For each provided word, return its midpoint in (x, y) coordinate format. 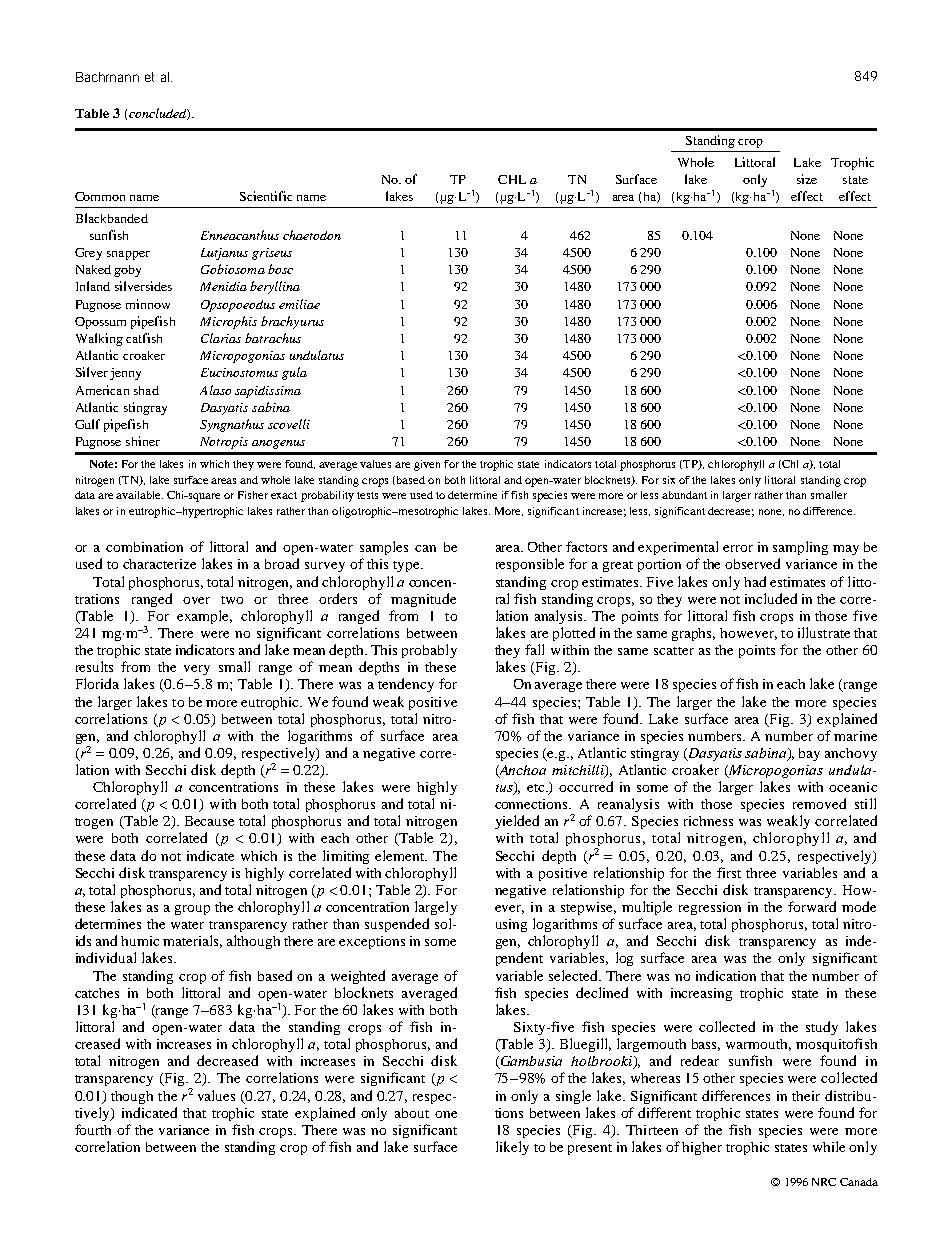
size (807, 179)
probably (429, 651)
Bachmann (107, 77)
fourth (93, 1129)
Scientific (266, 196)
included (771, 598)
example (204, 617)
